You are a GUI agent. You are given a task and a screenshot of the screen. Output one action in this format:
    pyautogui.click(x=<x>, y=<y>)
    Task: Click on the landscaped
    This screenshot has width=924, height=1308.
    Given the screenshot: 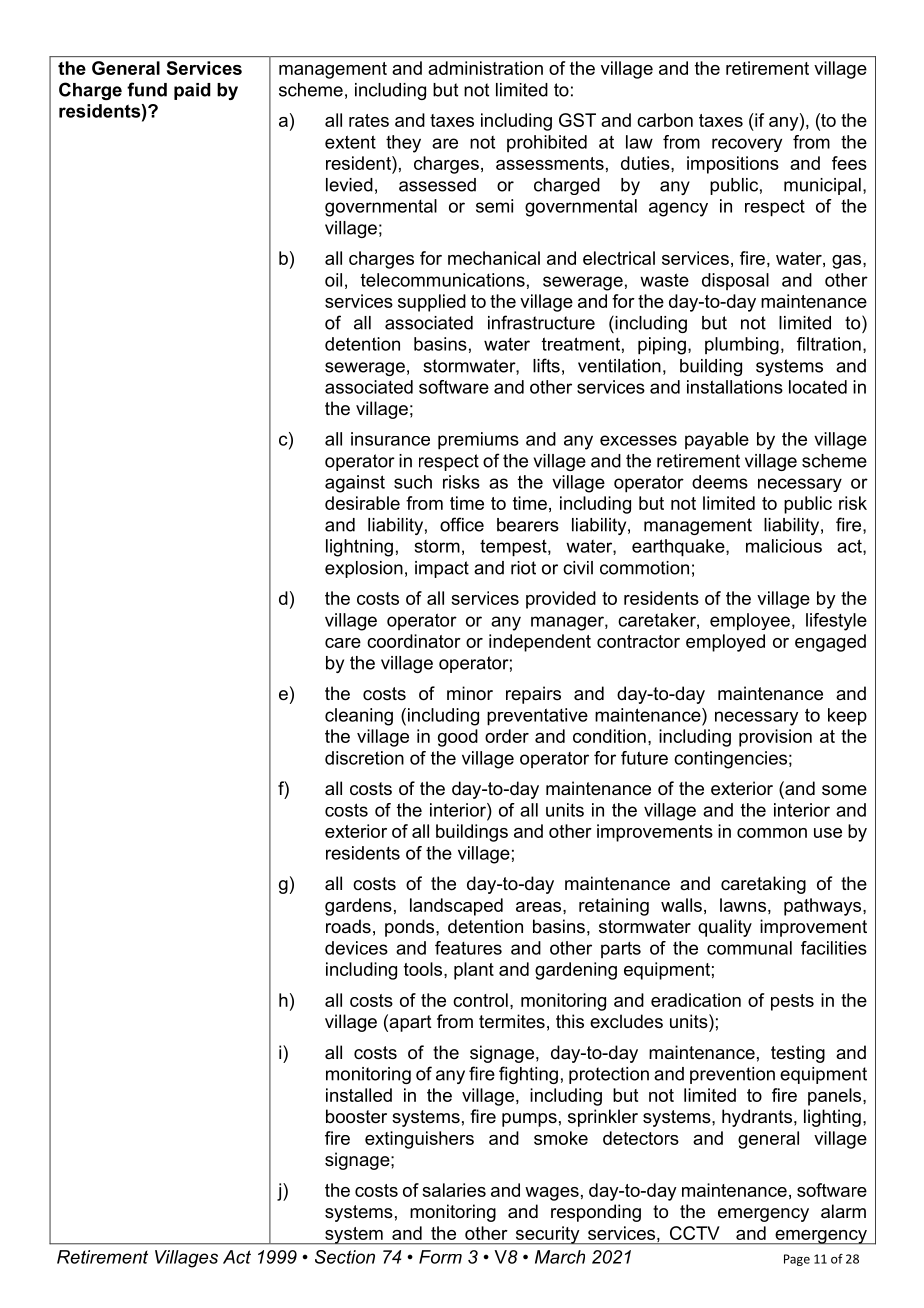 What is the action you would take?
    pyautogui.click(x=456, y=907)
